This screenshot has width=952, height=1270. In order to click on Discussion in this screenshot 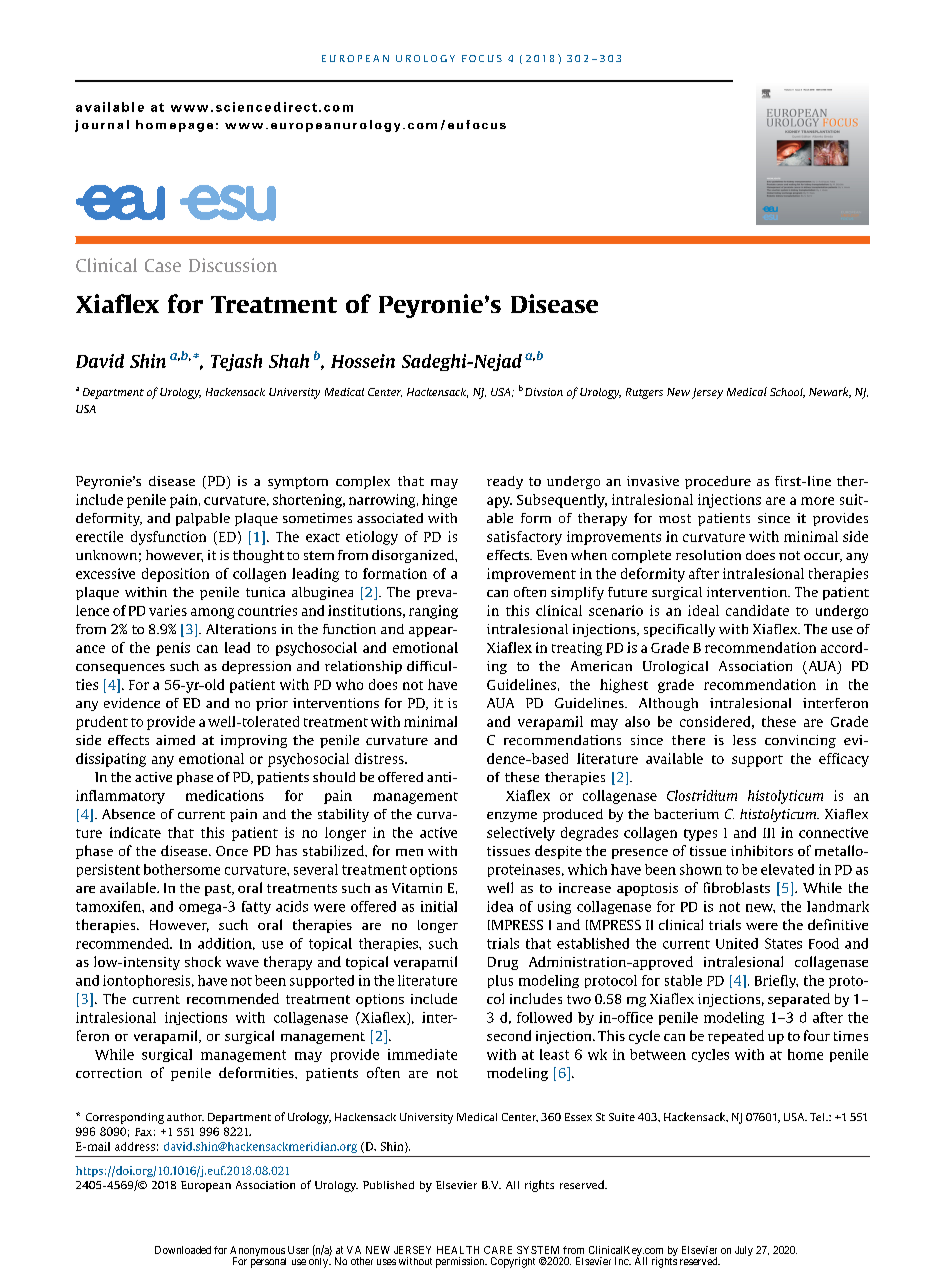, I will do `click(233, 265)`.
